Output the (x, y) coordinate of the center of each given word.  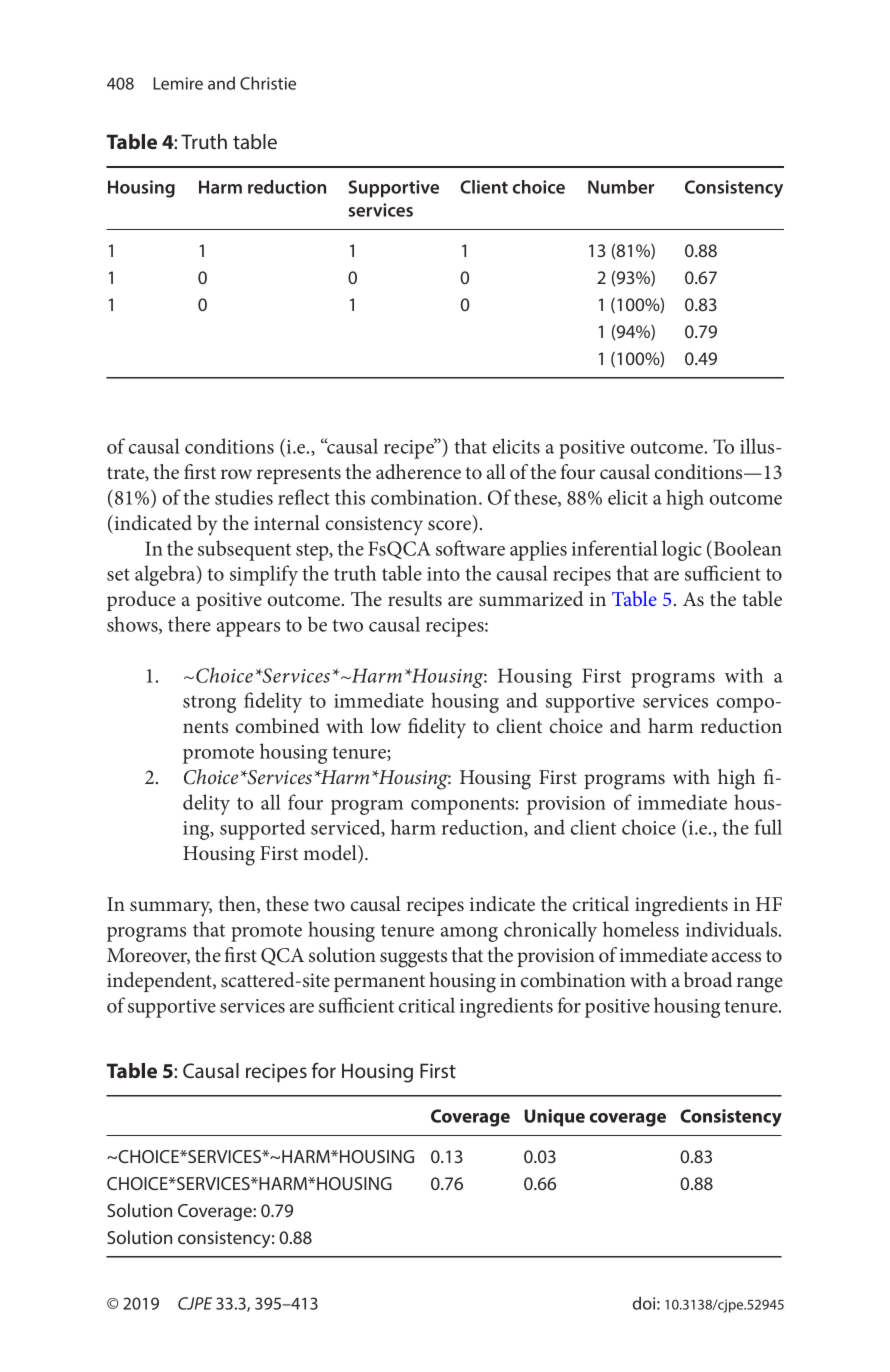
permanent (379, 983)
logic (682, 550)
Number (621, 187)
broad (708, 979)
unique (554, 1118)
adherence (418, 472)
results (415, 598)
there (189, 624)
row (236, 474)
